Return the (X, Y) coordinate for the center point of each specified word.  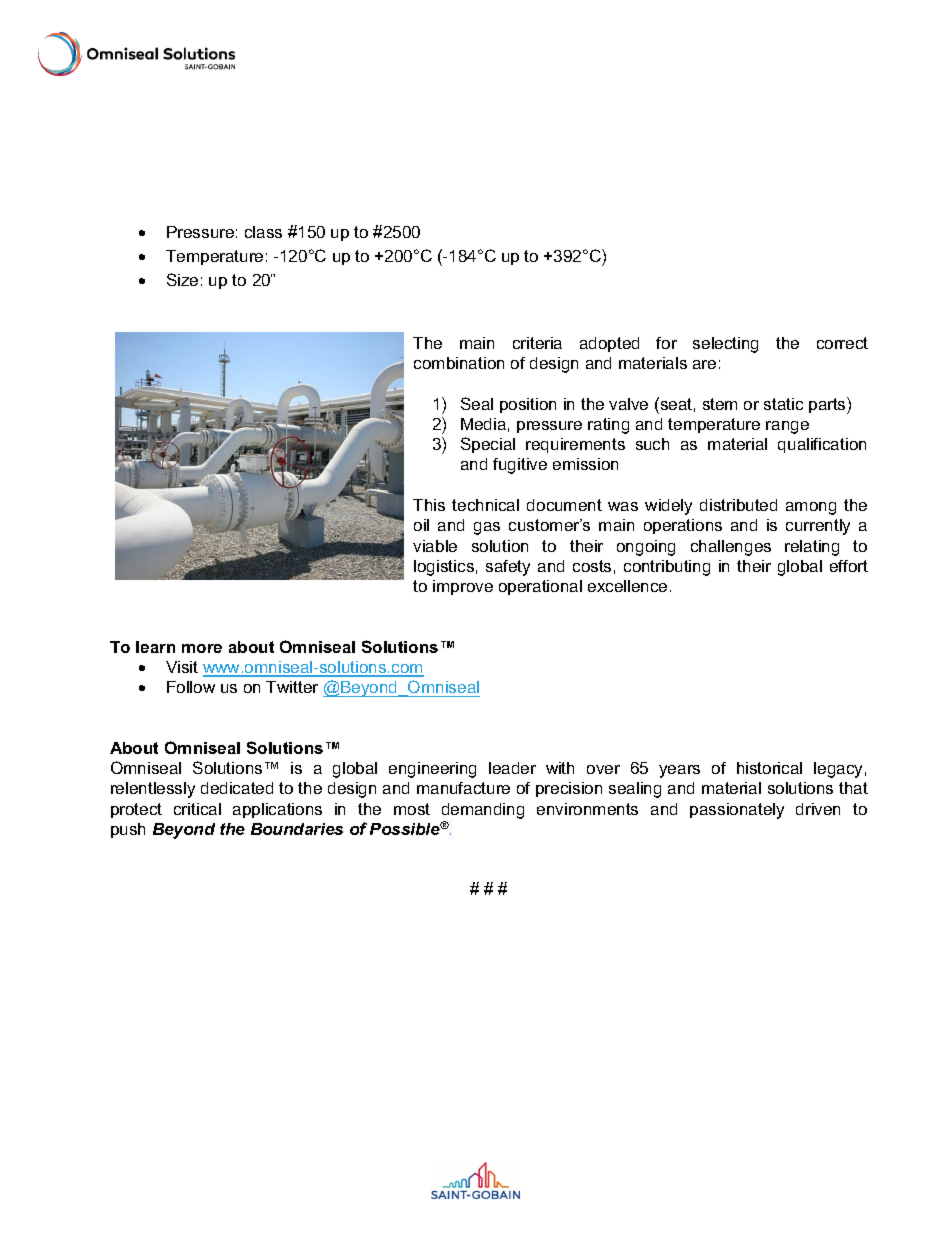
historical (769, 768)
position (528, 405)
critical (197, 809)
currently (818, 527)
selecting (725, 345)
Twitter (292, 687)
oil (421, 525)
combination (459, 363)
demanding (483, 811)
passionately (737, 811)
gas (487, 528)
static (783, 404)
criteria (537, 343)
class (263, 232)
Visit (182, 667)
